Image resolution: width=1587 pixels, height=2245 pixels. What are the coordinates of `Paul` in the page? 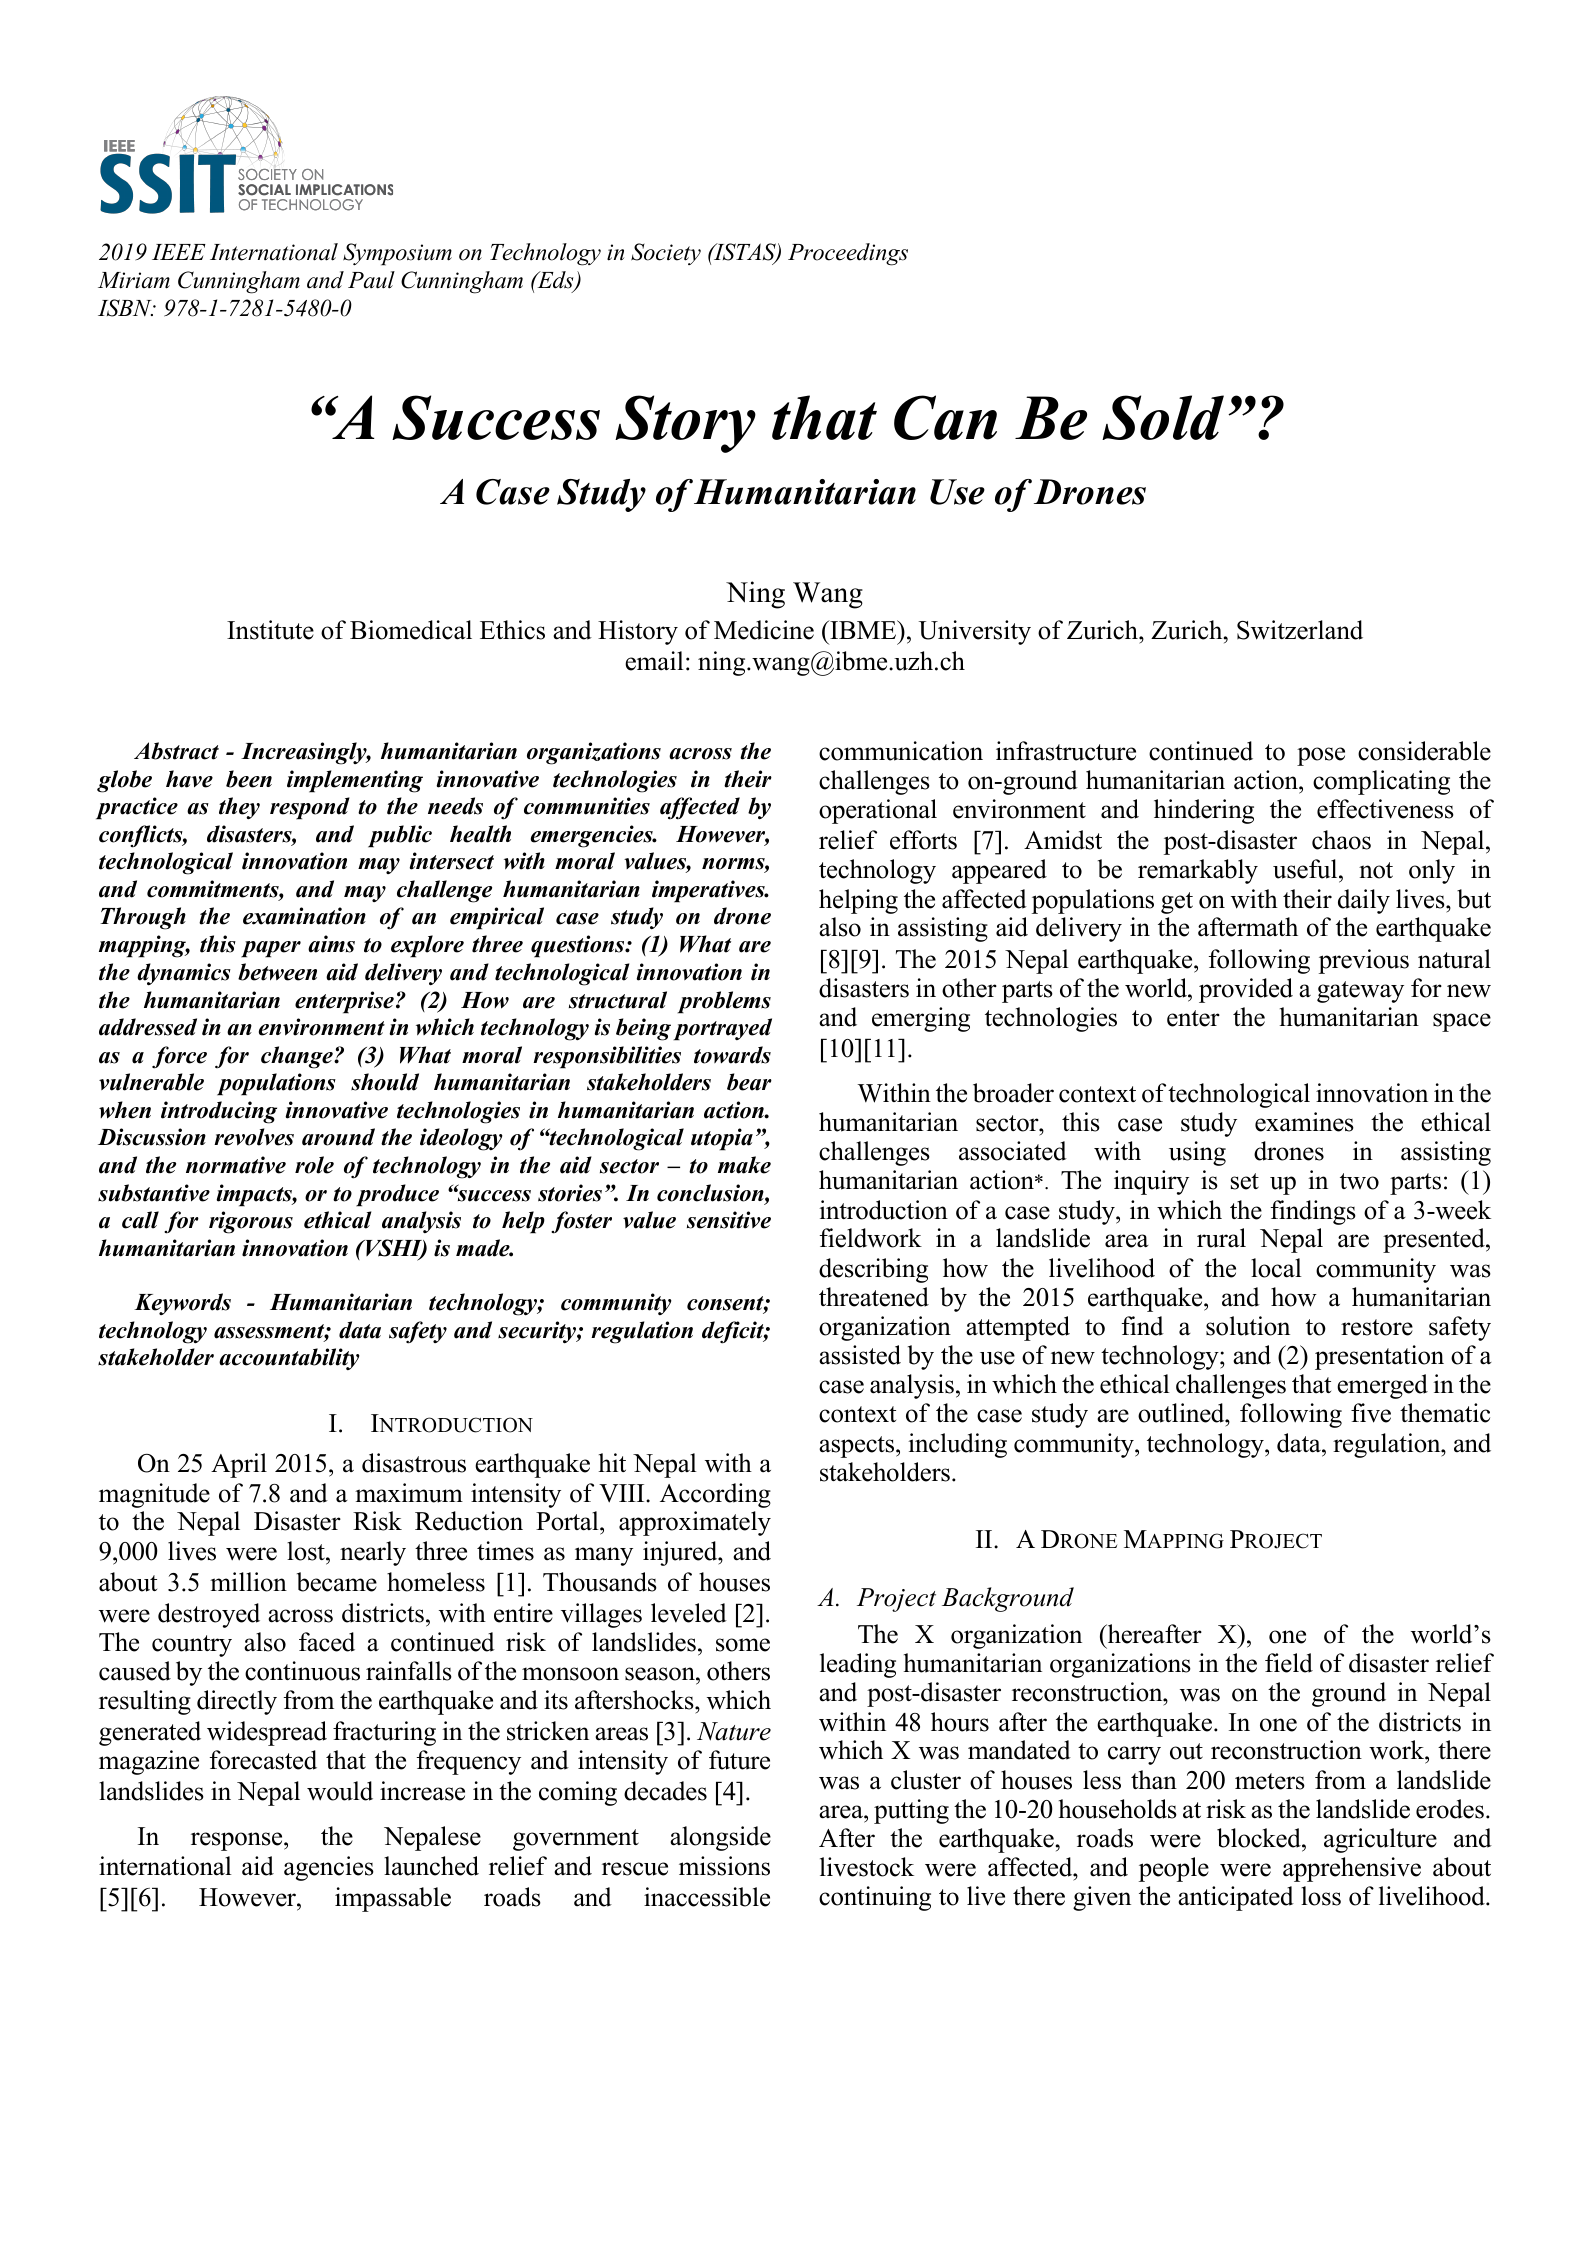 It's located at (371, 280).
